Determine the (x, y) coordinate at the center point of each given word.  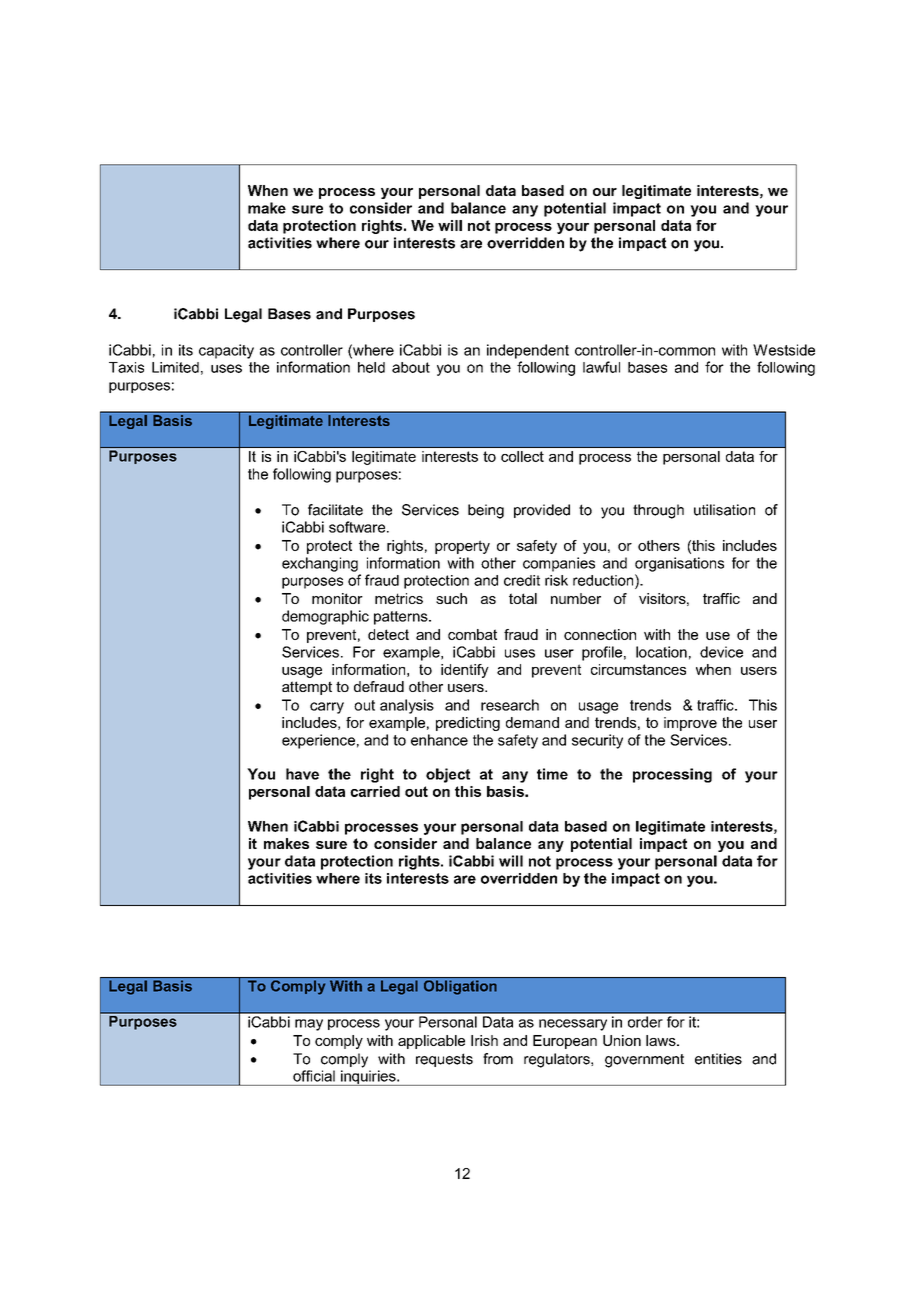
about (411, 367)
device (721, 652)
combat (472, 634)
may (309, 1025)
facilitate (335, 510)
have (302, 774)
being (486, 511)
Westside (784, 350)
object (448, 775)
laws (662, 1040)
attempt (307, 688)
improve (690, 724)
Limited (175, 367)
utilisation (724, 510)
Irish (484, 1040)
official (314, 1076)
